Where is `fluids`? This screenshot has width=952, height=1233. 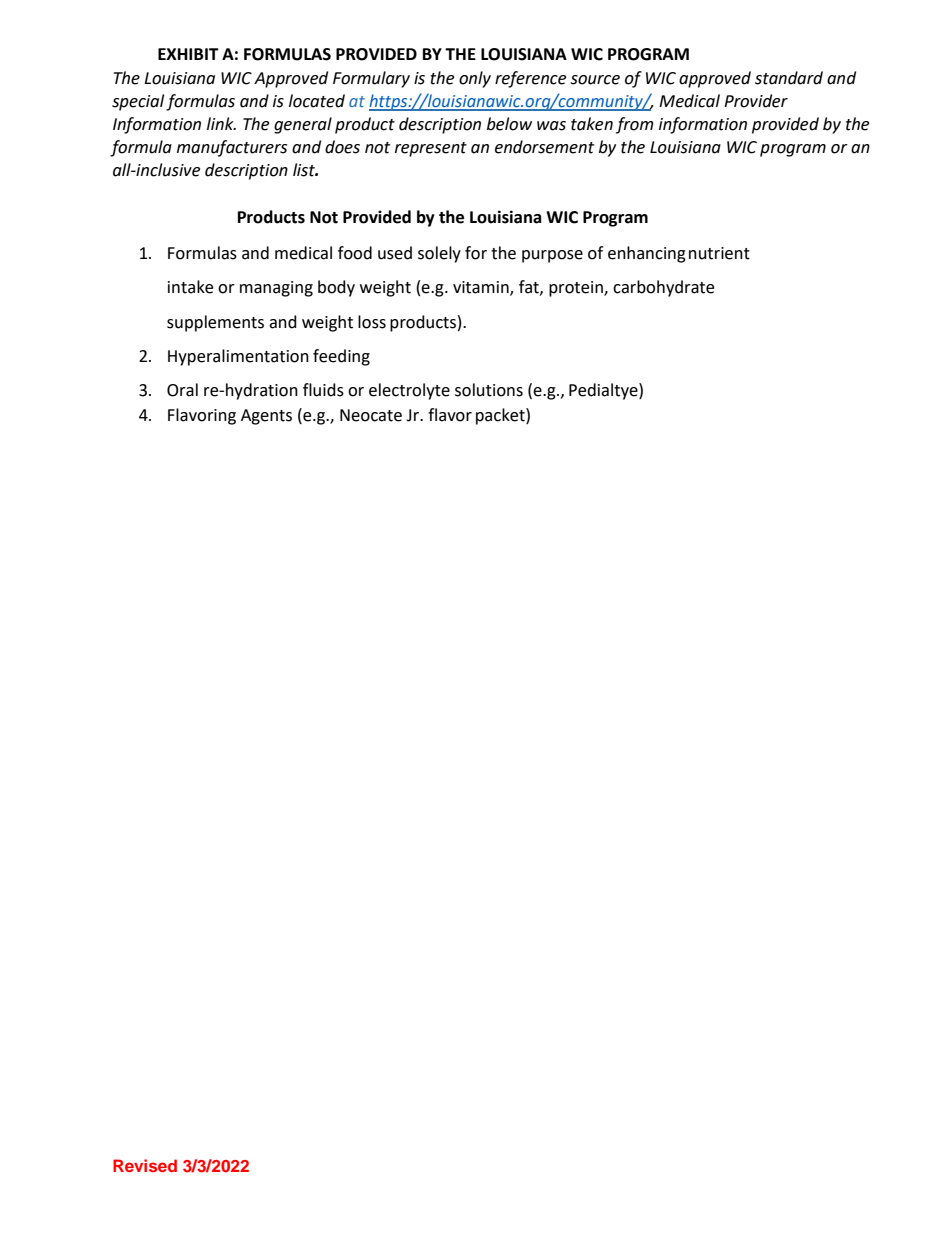
fluids is located at coordinates (323, 390).
